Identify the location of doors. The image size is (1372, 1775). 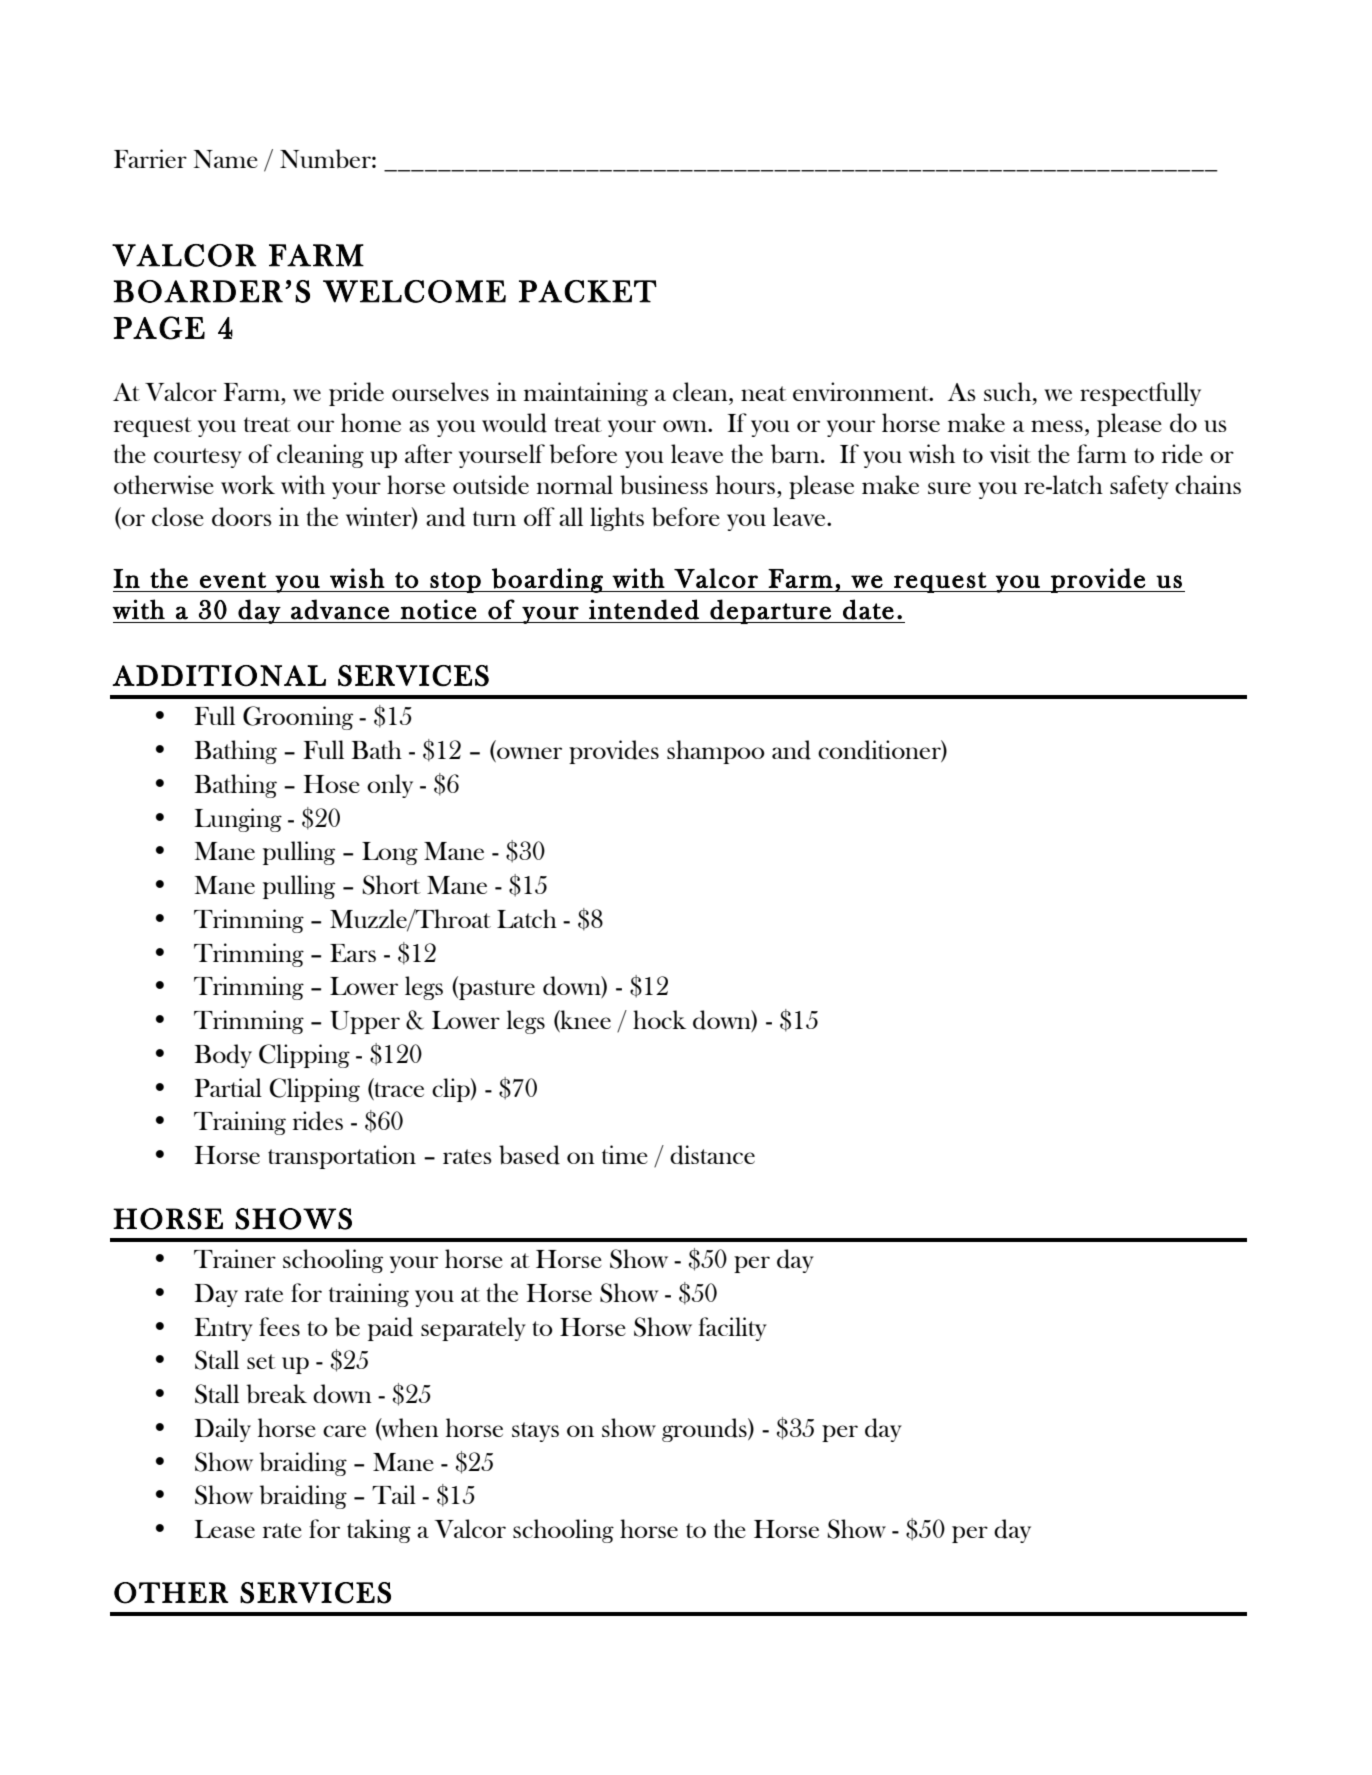
(242, 517).
